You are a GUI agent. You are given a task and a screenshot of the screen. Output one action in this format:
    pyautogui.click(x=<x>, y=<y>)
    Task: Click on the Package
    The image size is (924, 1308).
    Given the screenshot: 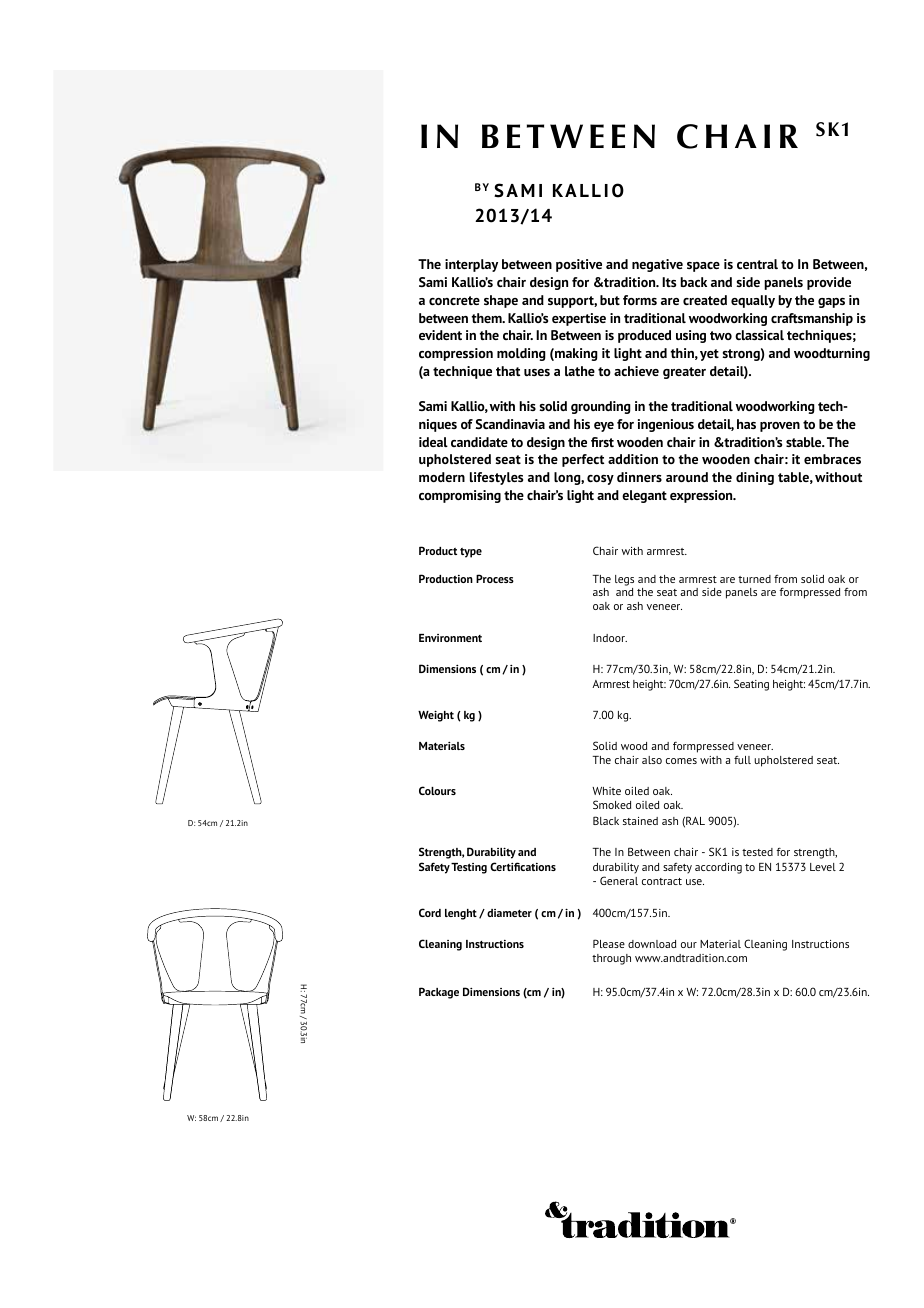 What is the action you would take?
    pyautogui.click(x=439, y=993)
